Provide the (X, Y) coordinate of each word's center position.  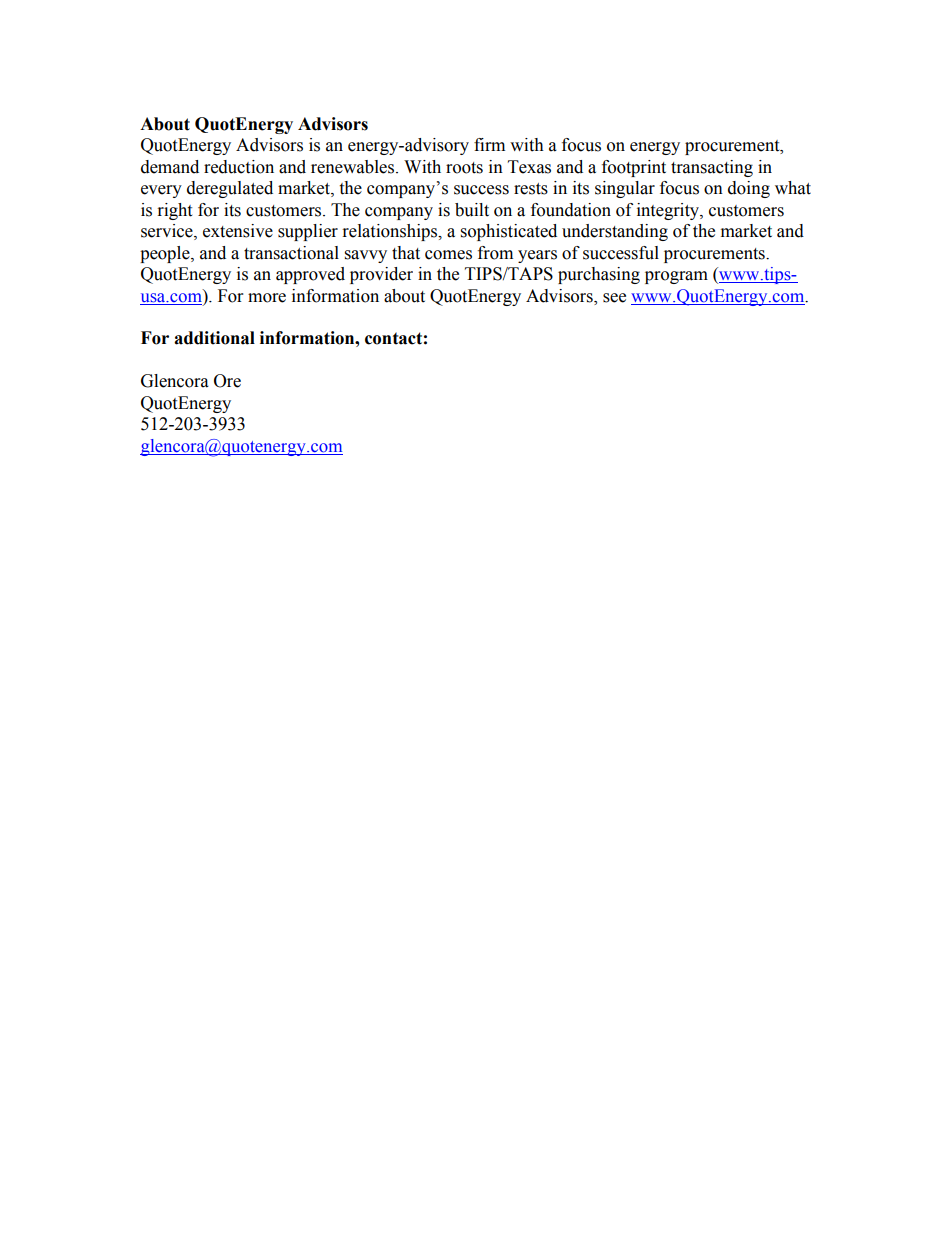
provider (381, 275)
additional (214, 338)
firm (489, 144)
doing (749, 189)
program (676, 277)
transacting (712, 168)
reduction (239, 167)
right (175, 211)
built (472, 210)
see (614, 298)
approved (310, 275)
